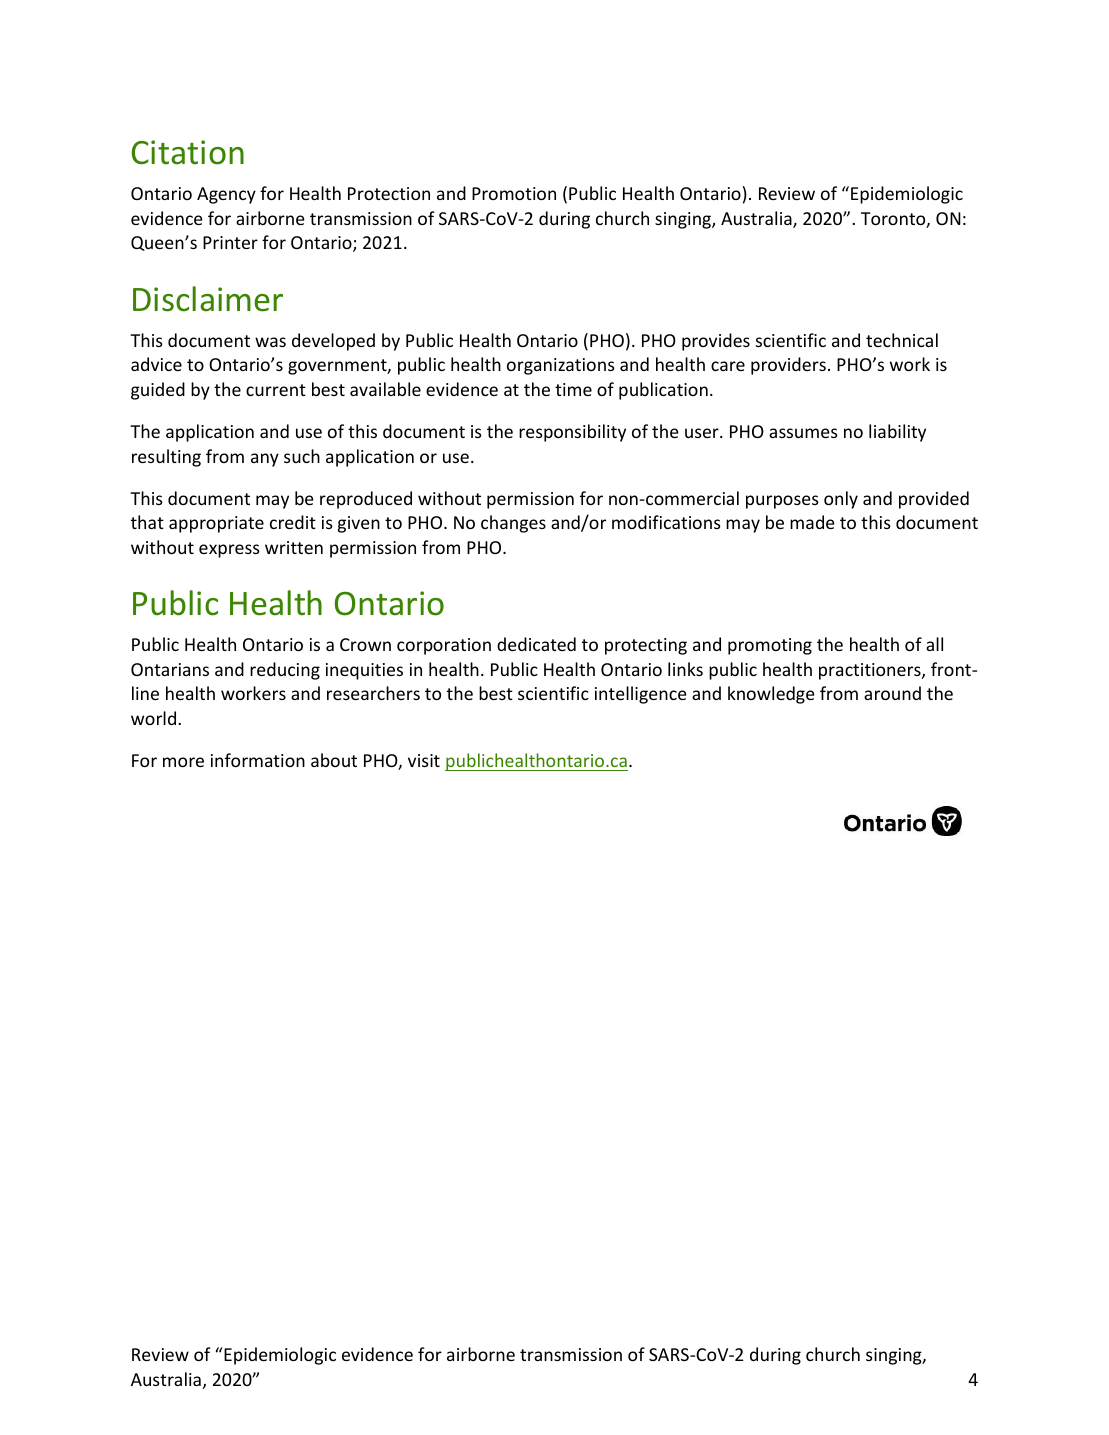 The height and width of the screenshot is (1435, 1109). What do you see at coordinates (902, 340) in the screenshot?
I see `technical` at bounding box center [902, 340].
